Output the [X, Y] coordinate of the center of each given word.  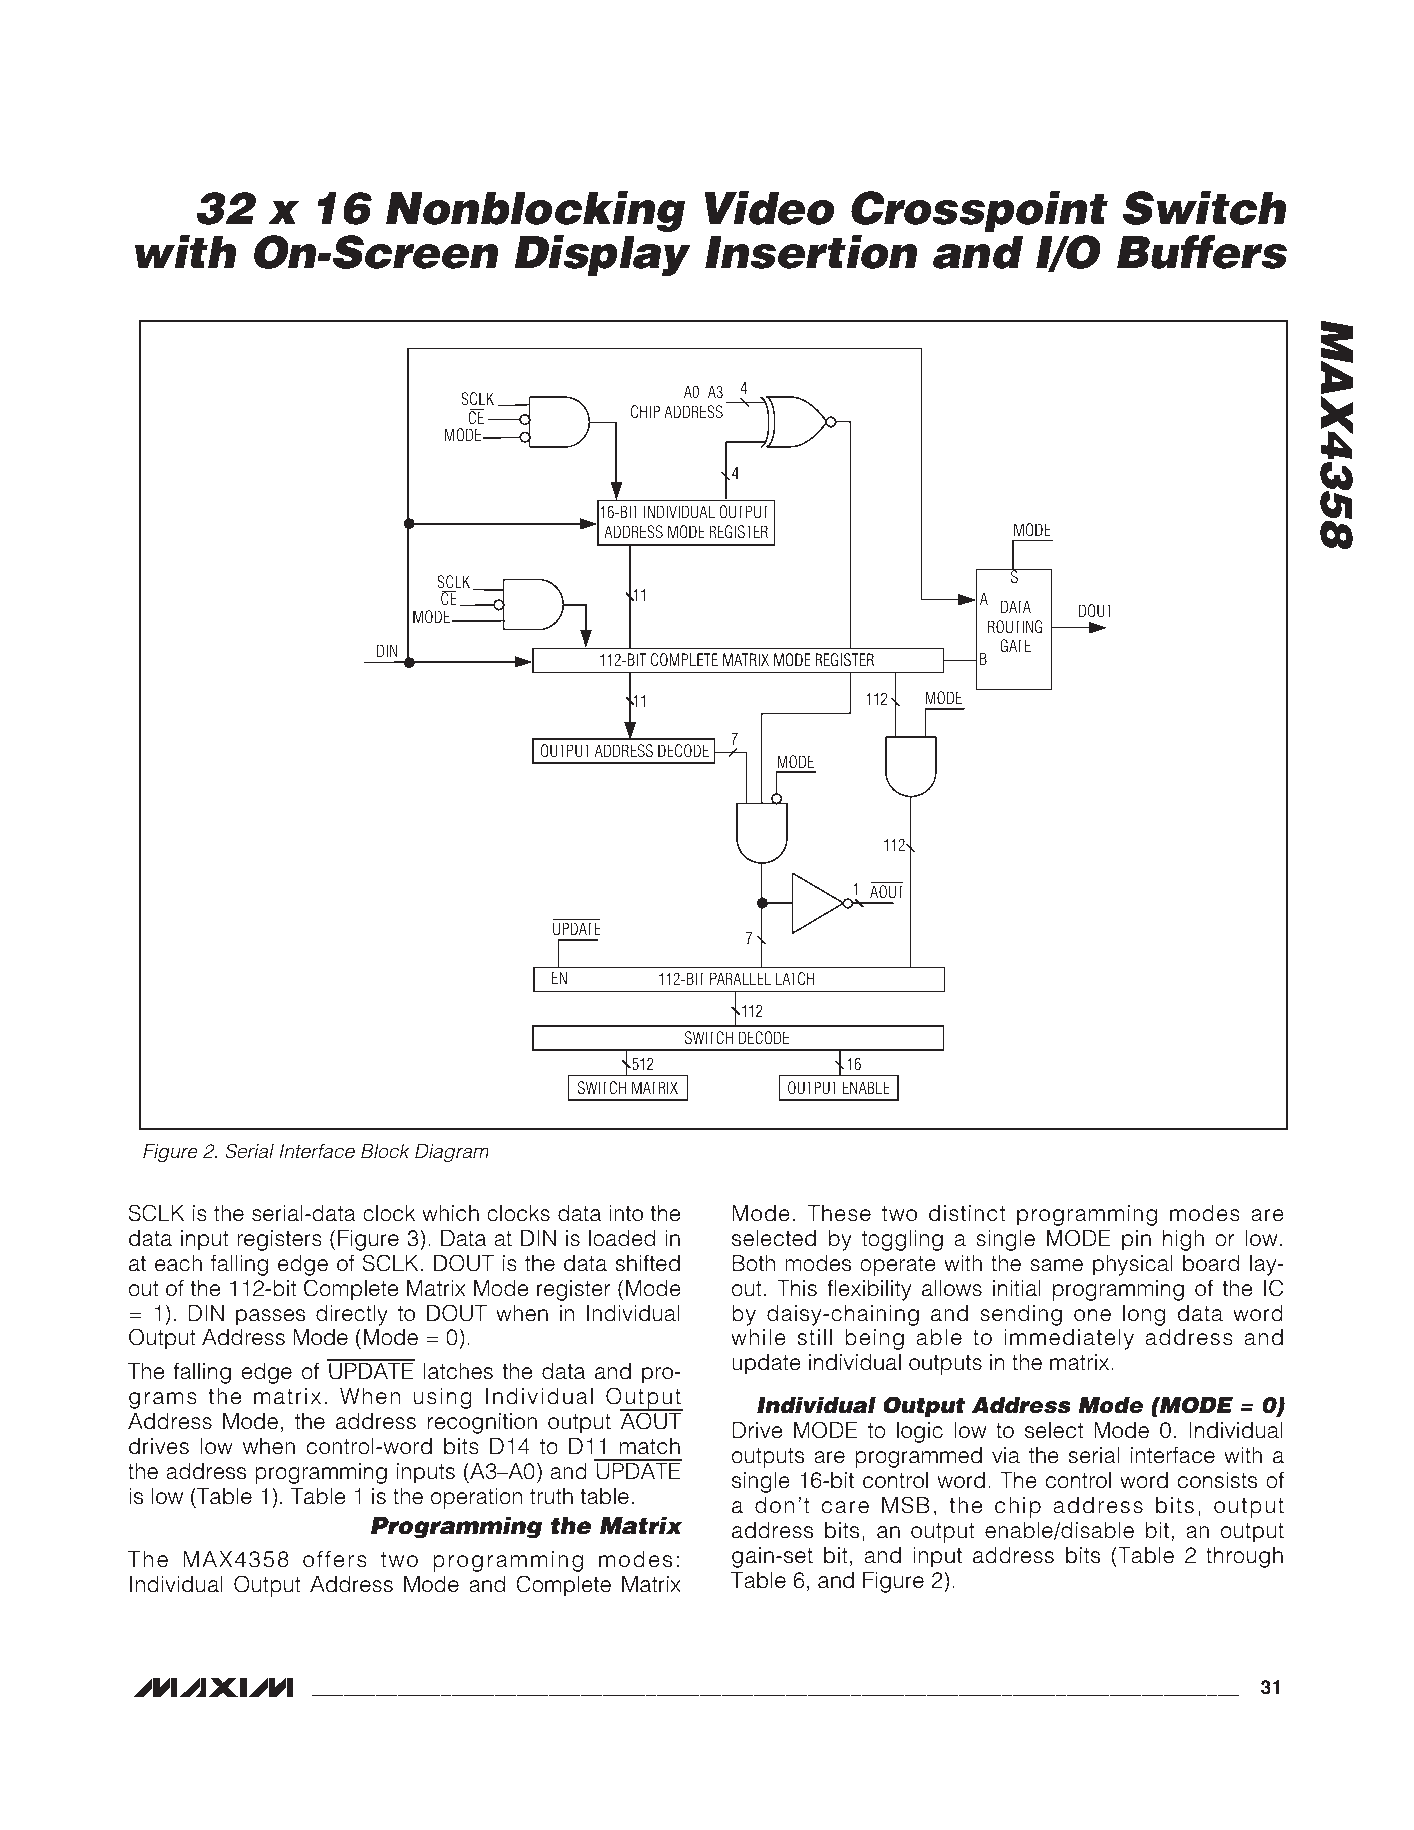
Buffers [1202, 252]
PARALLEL [740, 978]
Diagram [452, 1153]
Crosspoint [979, 211]
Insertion [811, 252]
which [450, 1213]
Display [603, 255]
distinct [967, 1213]
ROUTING [1015, 627]
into [626, 1213]
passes [270, 1317]
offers [335, 1559]
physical [1132, 1265]
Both [753, 1263]
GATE [1015, 646]
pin [1136, 1240]
